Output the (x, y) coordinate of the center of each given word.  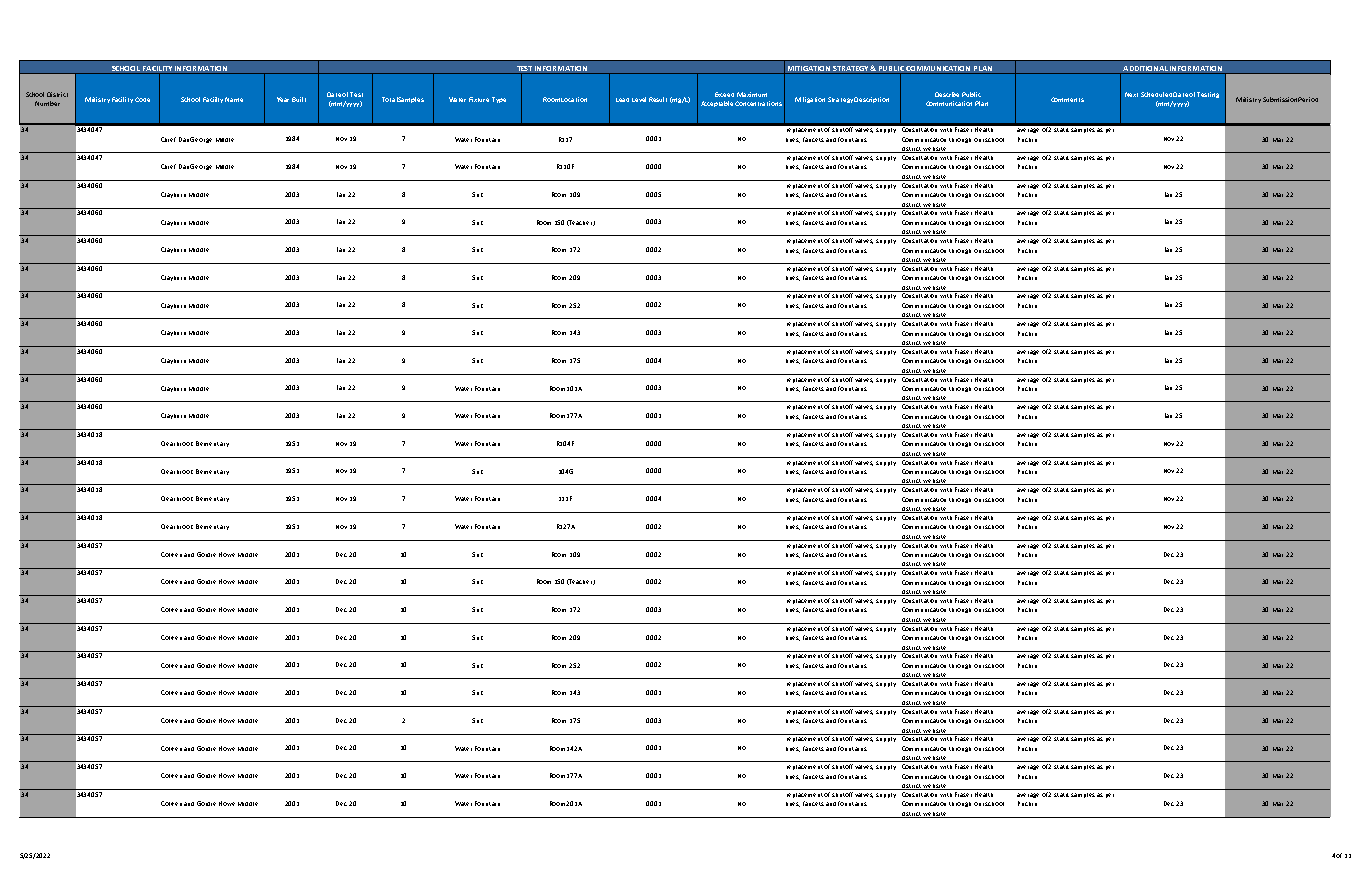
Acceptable (717, 104)
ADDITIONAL (1145, 70)
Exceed (724, 94)
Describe (947, 94)
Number (47, 103)
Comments (1067, 99)
